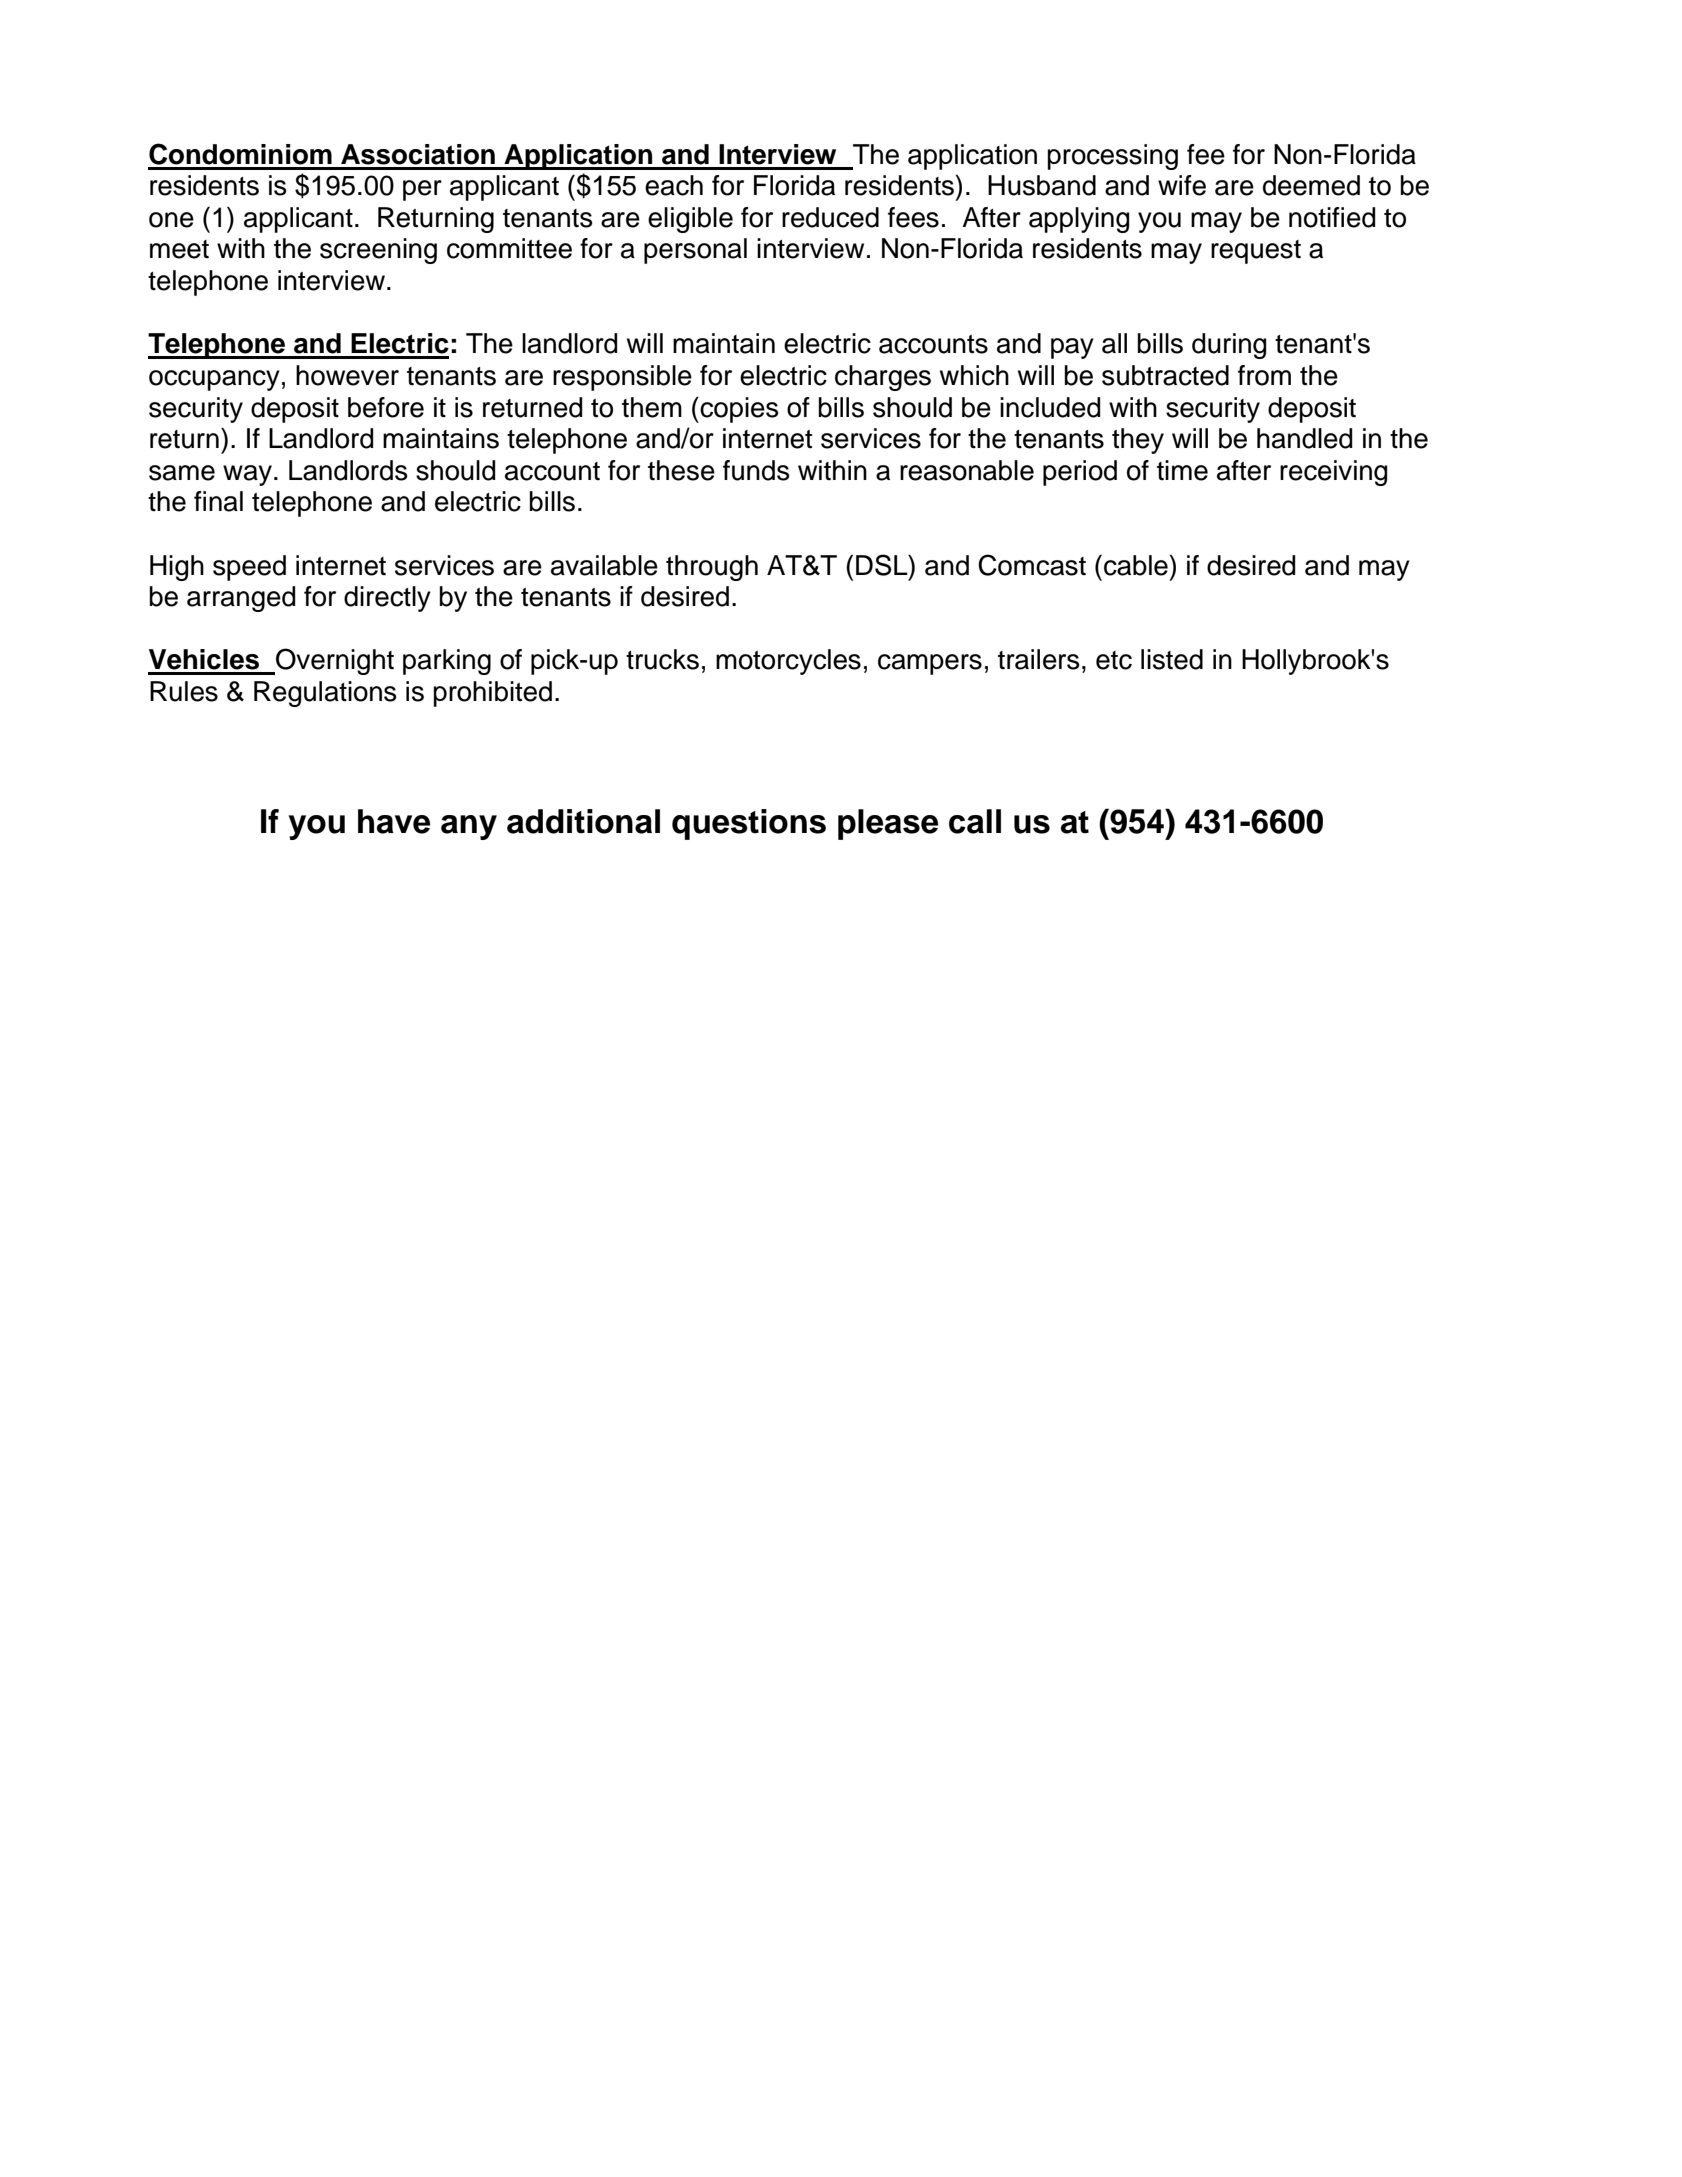 The image size is (1682, 2177). I want to click on listed, so click(1172, 659).
